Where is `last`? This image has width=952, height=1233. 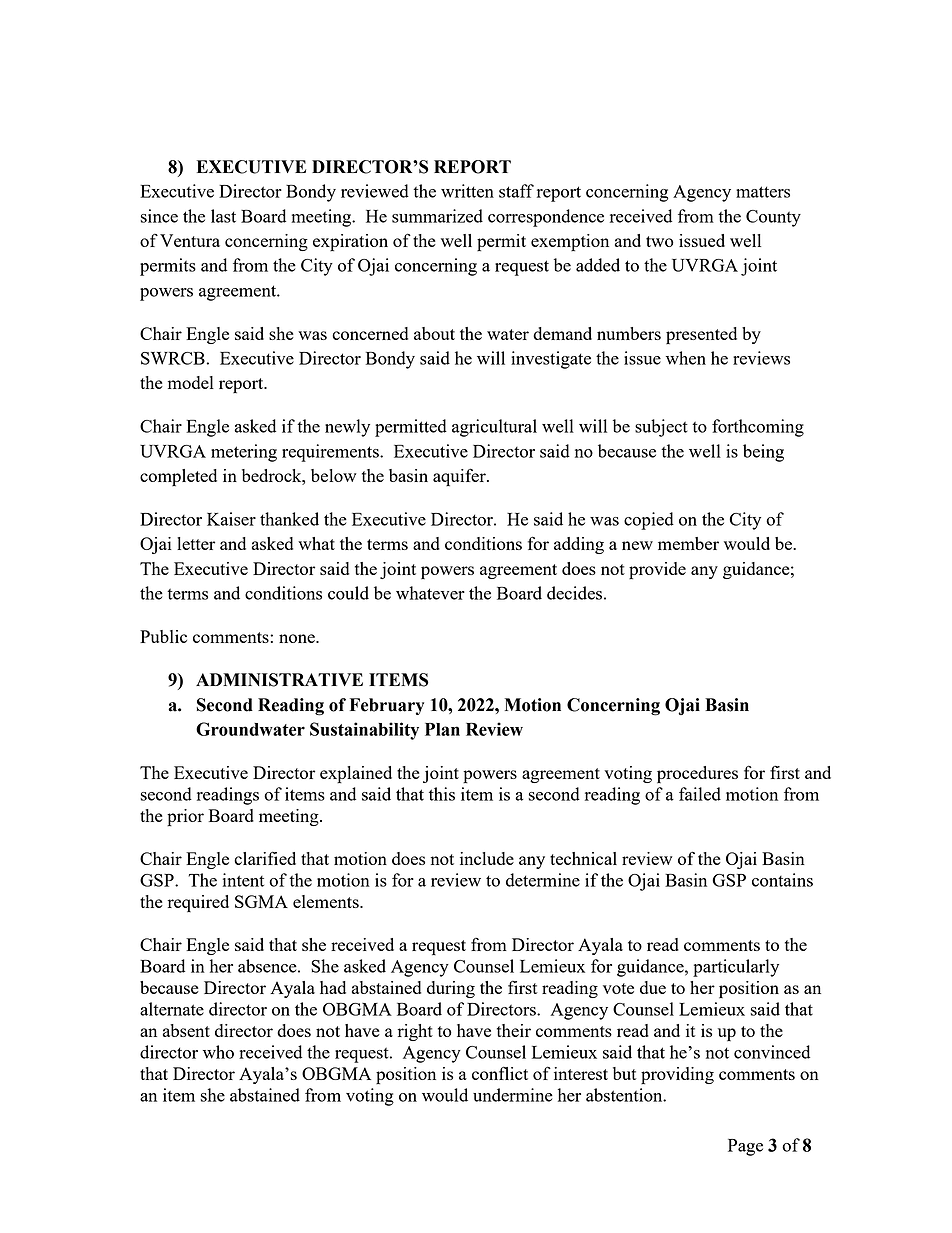 last is located at coordinates (223, 216).
